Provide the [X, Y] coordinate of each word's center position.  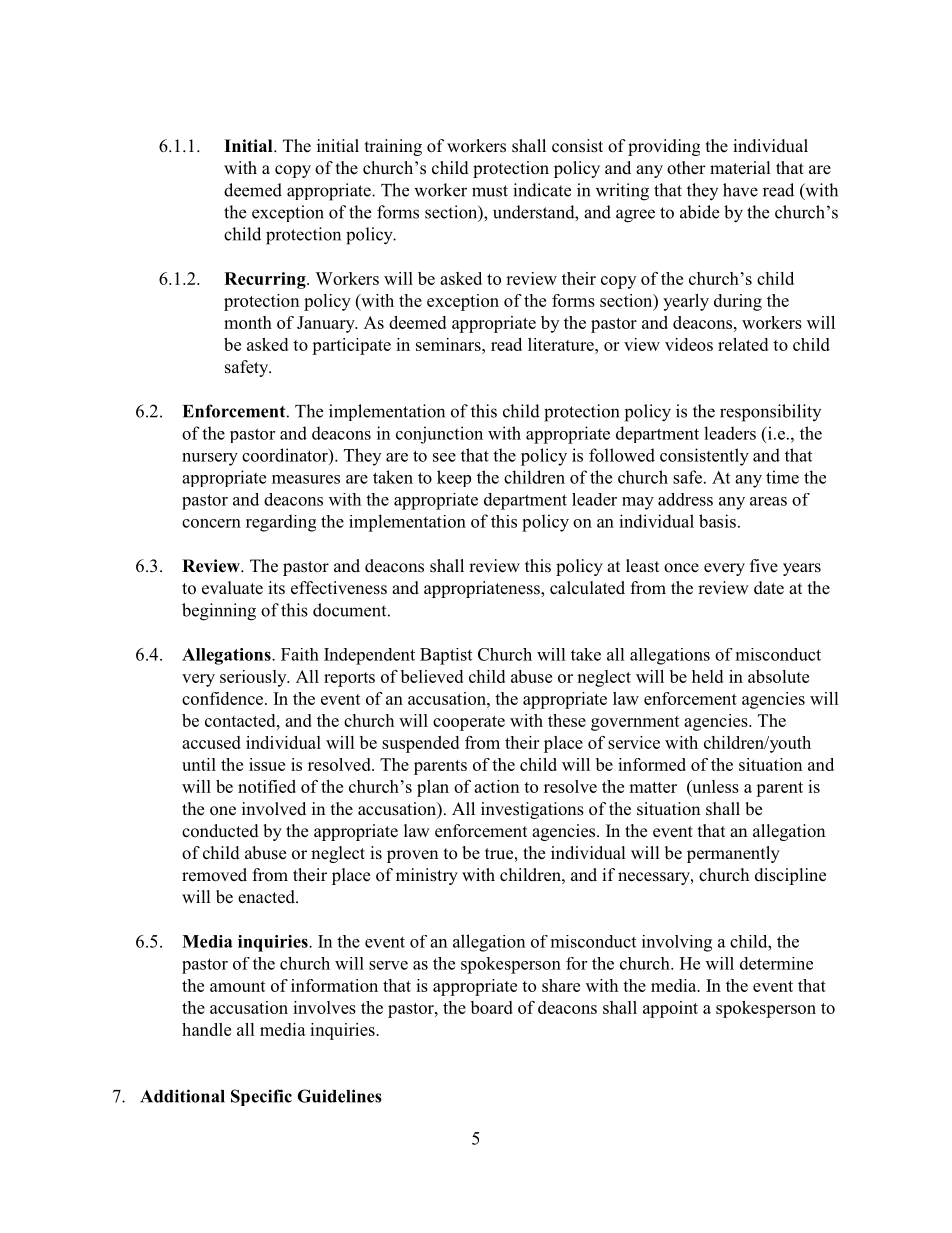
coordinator [286, 455]
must [490, 191]
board [492, 1007]
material [740, 168]
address [685, 499]
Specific [261, 1097]
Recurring [266, 280]
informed [652, 764]
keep [454, 478]
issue [267, 764]
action [497, 786]
